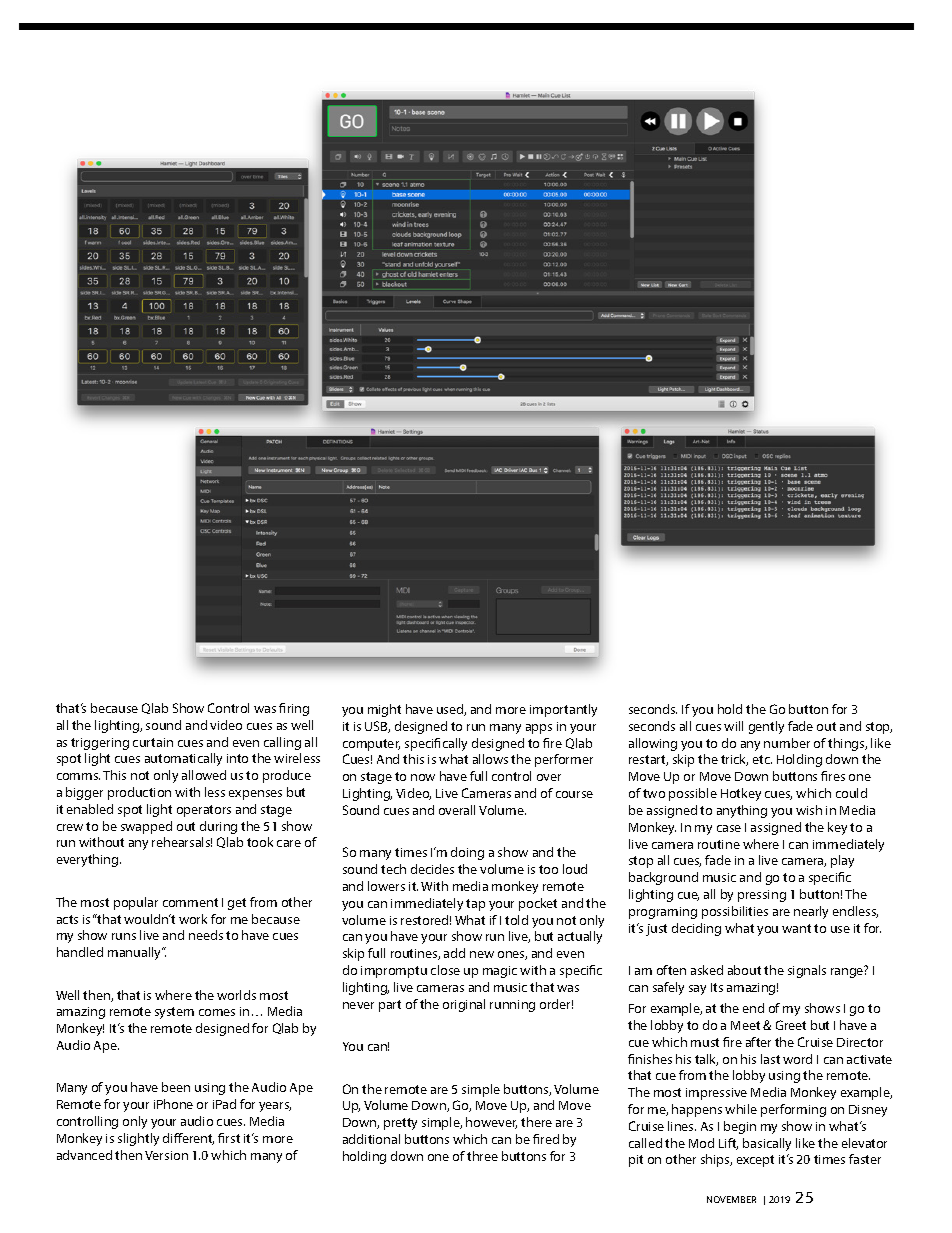 This image has width=952, height=1233. What do you see at coordinates (482, 1156) in the image?
I see `three` at bounding box center [482, 1156].
